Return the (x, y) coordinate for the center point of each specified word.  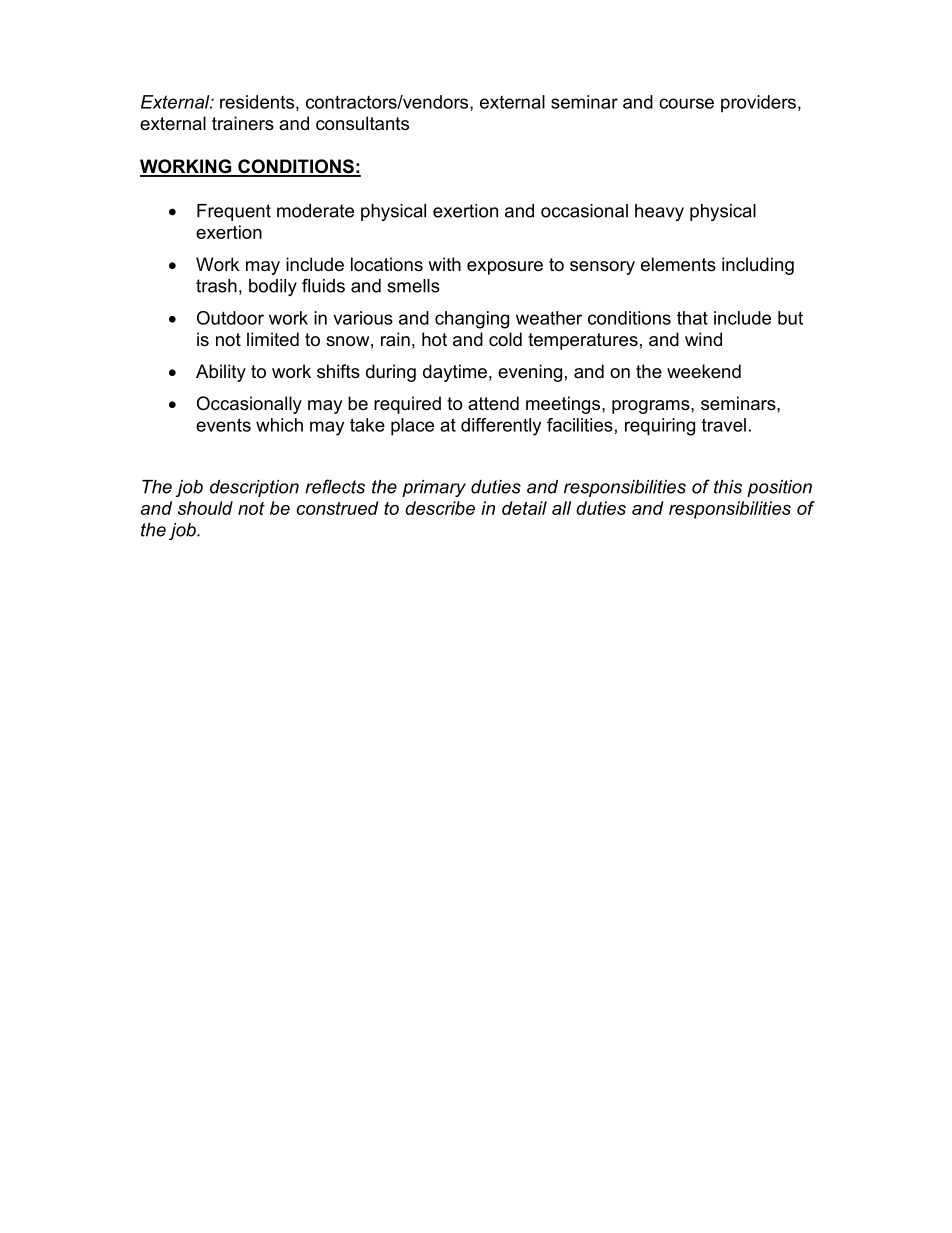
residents (257, 102)
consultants (362, 123)
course (686, 103)
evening (530, 373)
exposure (505, 268)
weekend (704, 371)
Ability (221, 373)
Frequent (234, 212)
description (254, 488)
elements (678, 264)
